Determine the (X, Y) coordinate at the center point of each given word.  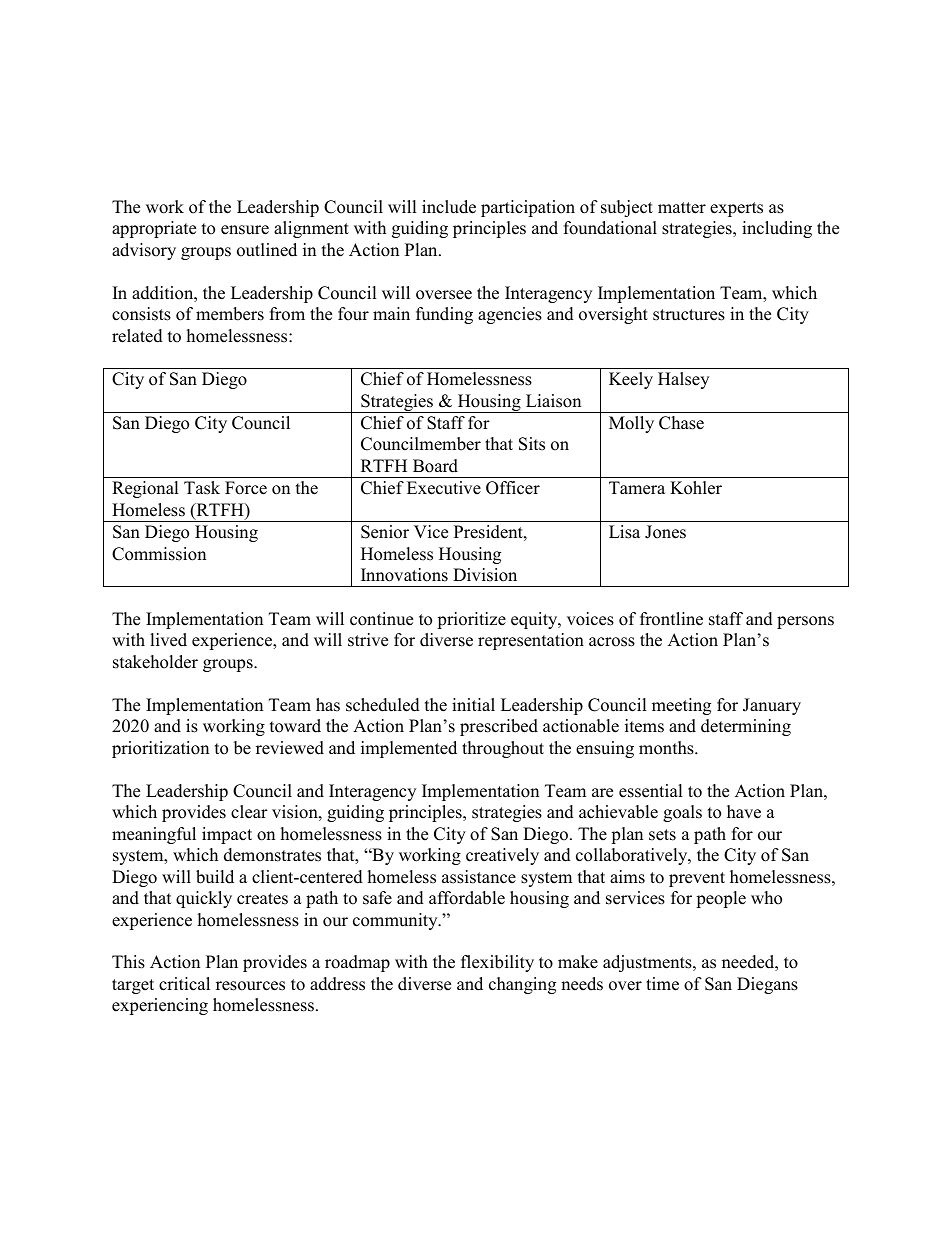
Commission (159, 554)
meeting (681, 706)
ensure (245, 230)
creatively (502, 856)
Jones (665, 532)
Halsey (683, 380)
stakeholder (155, 662)
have (744, 812)
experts (736, 209)
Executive (444, 488)
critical (184, 984)
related (137, 336)
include (449, 207)
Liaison (553, 401)
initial (473, 704)
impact (227, 835)
